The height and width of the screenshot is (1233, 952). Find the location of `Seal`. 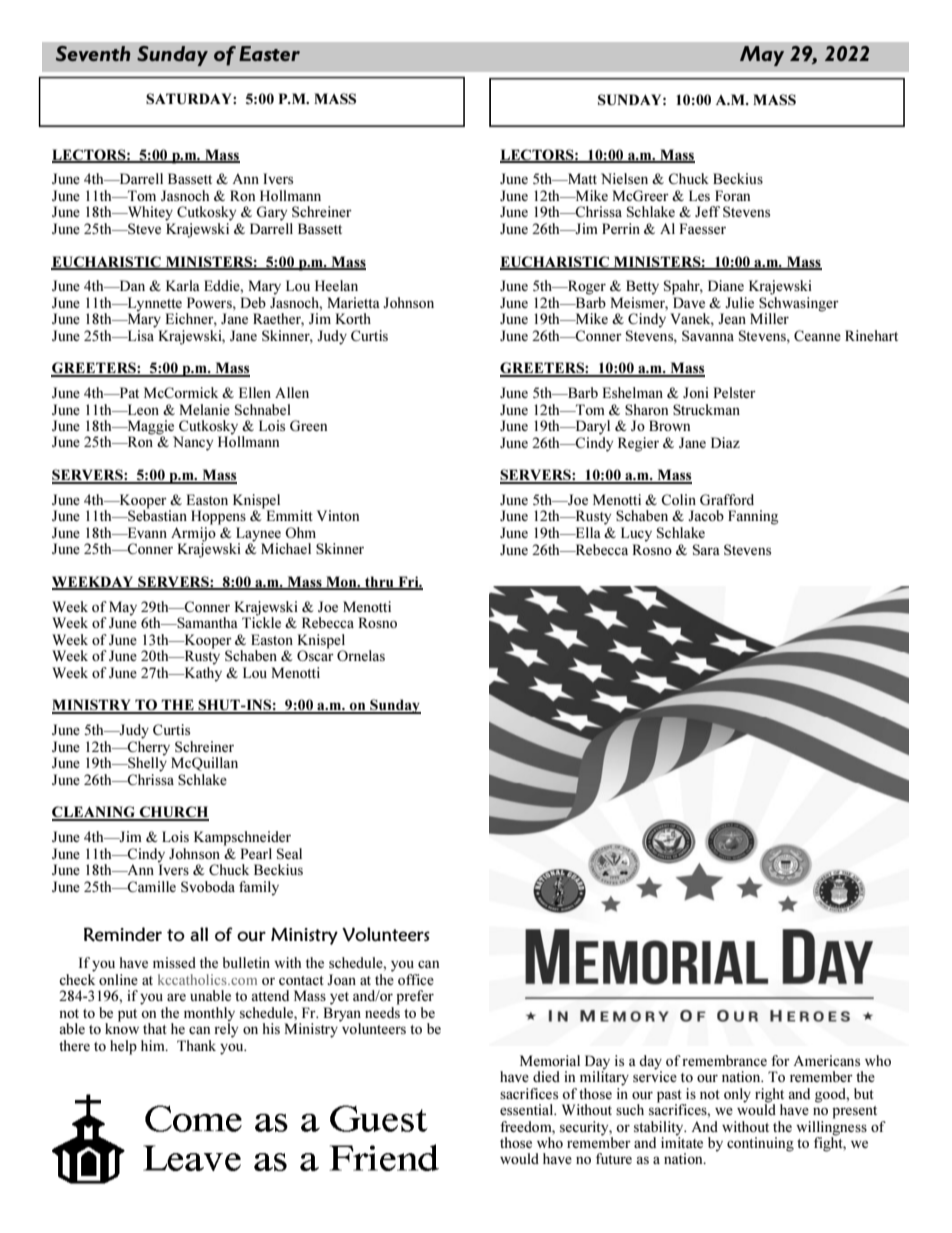

Seal is located at coordinates (289, 853).
